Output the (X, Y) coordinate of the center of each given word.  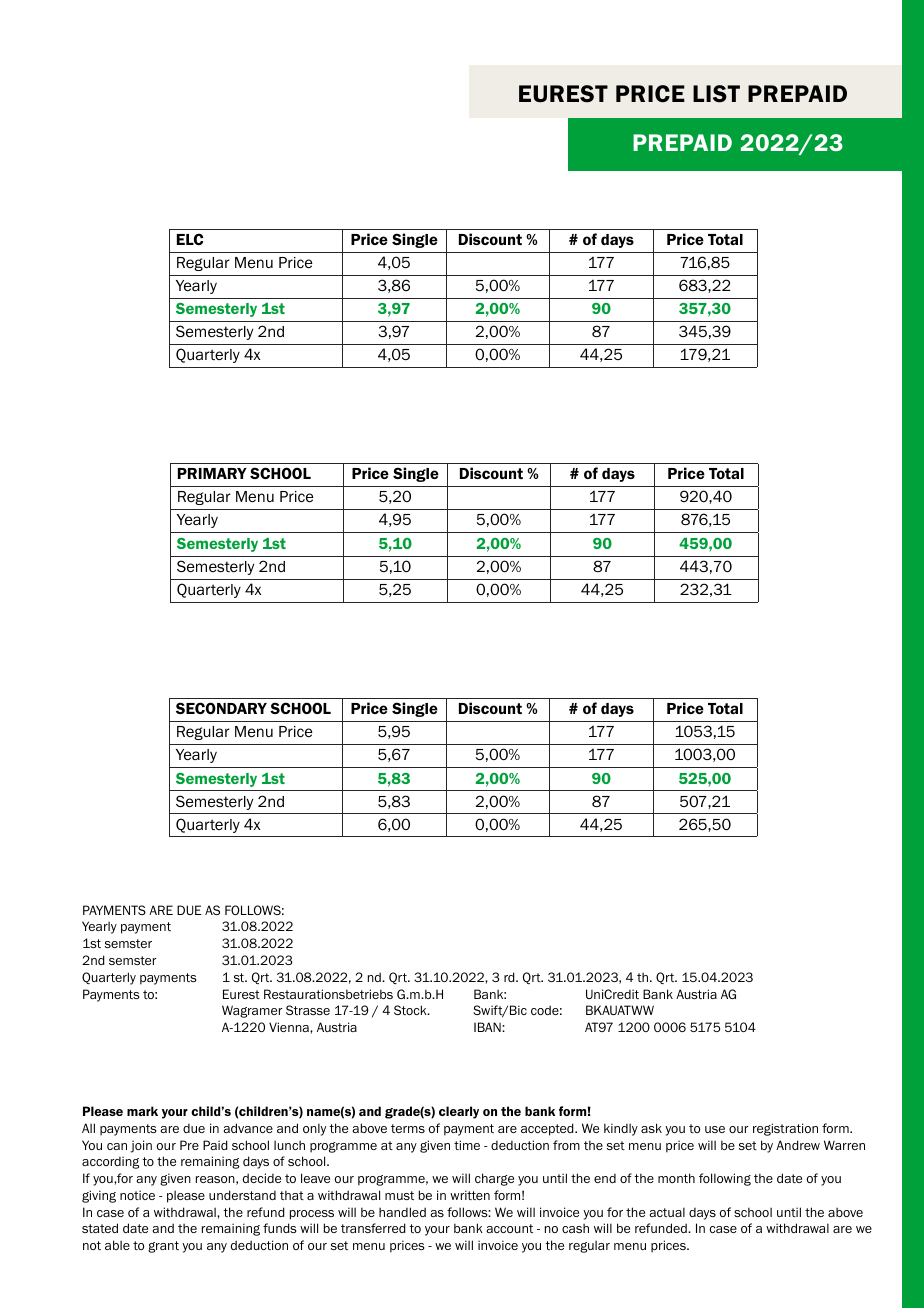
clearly (459, 1112)
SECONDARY (221, 708)
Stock (411, 1010)
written (470, 1195)
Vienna (290, 1027)
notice (137, 1195)
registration (785, 1129)
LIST (716, 94)
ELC (190, 239)
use (715, 1129)
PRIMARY (212, 473)
